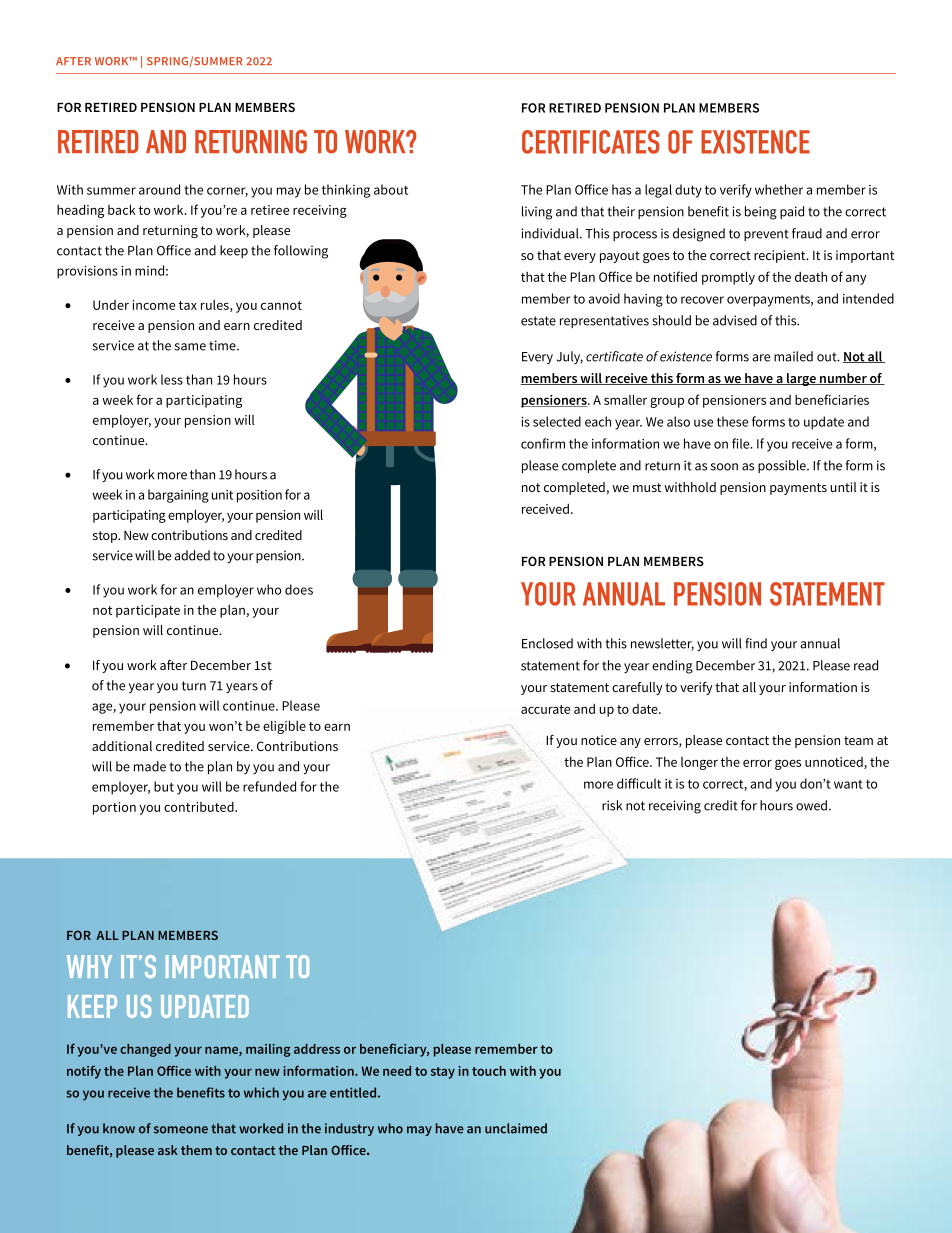 The height and width of the document is (1233, 952). Describe the element at coordinates (761, 213) in the document. I see `being` at that location.
